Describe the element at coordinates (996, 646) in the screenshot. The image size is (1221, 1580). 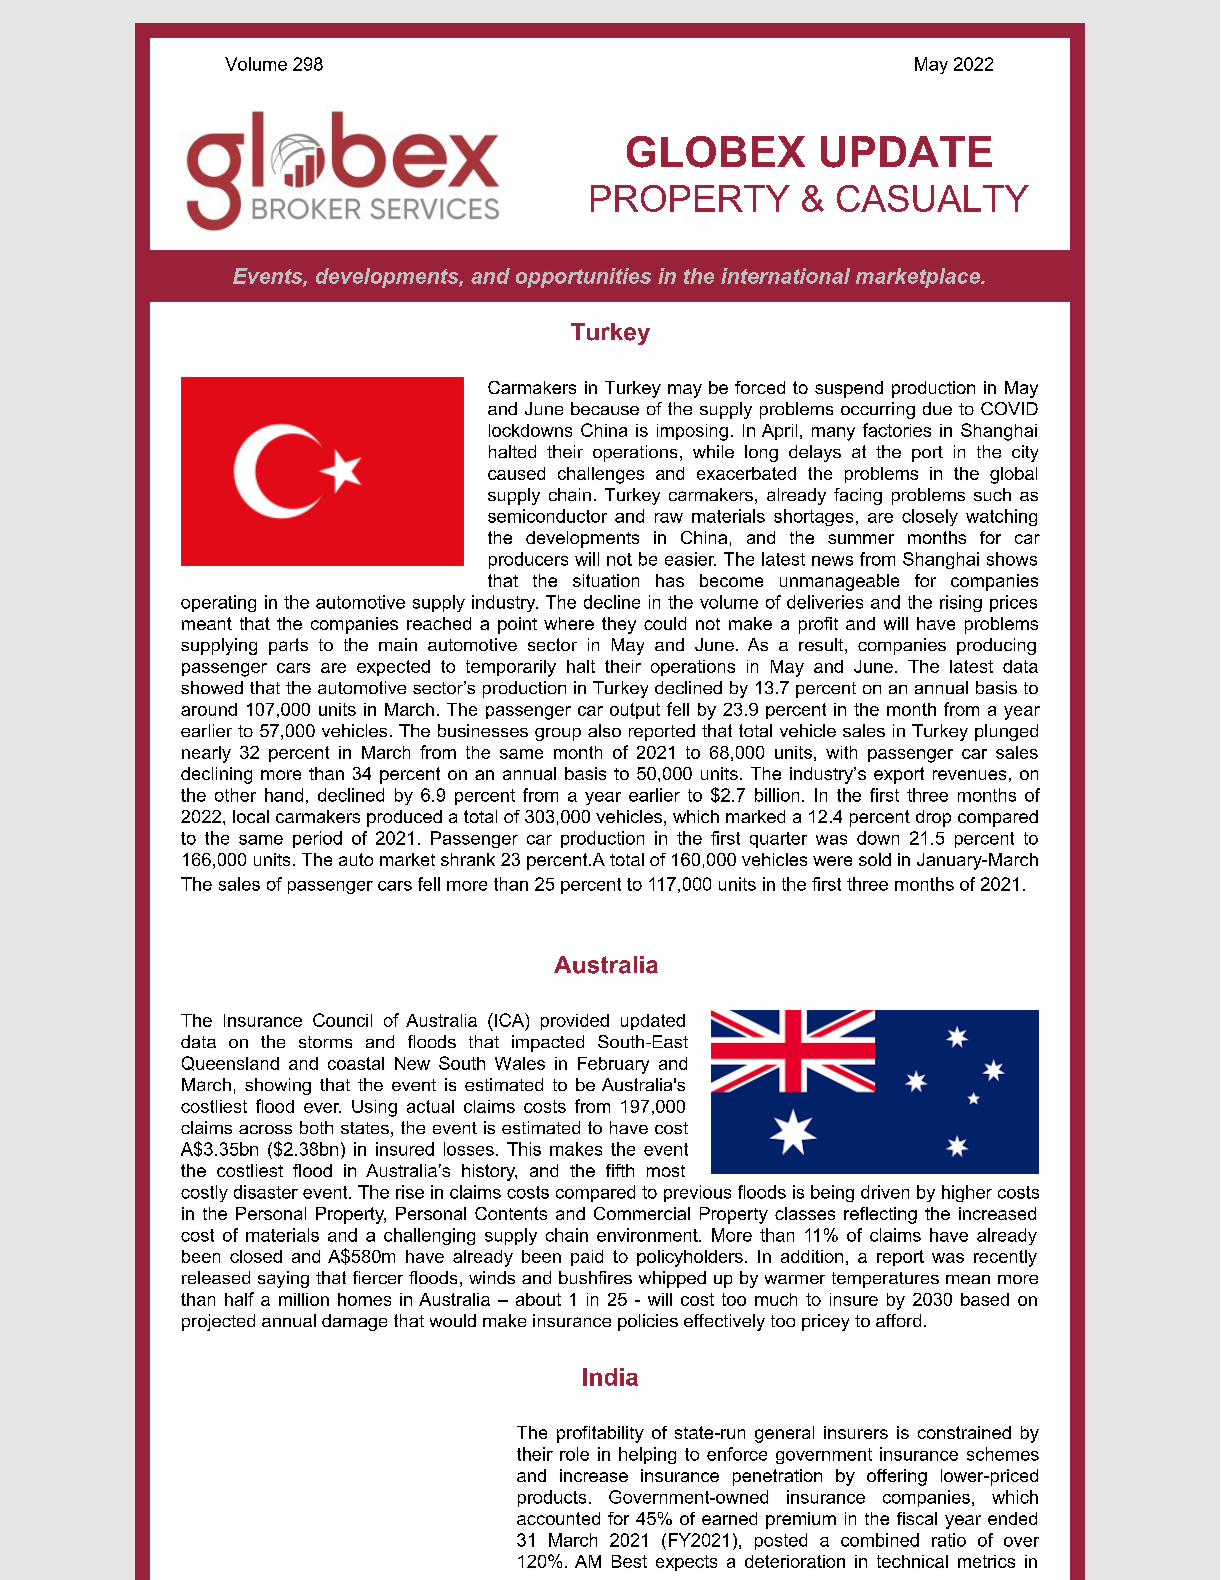
I see `producing` at that location.
